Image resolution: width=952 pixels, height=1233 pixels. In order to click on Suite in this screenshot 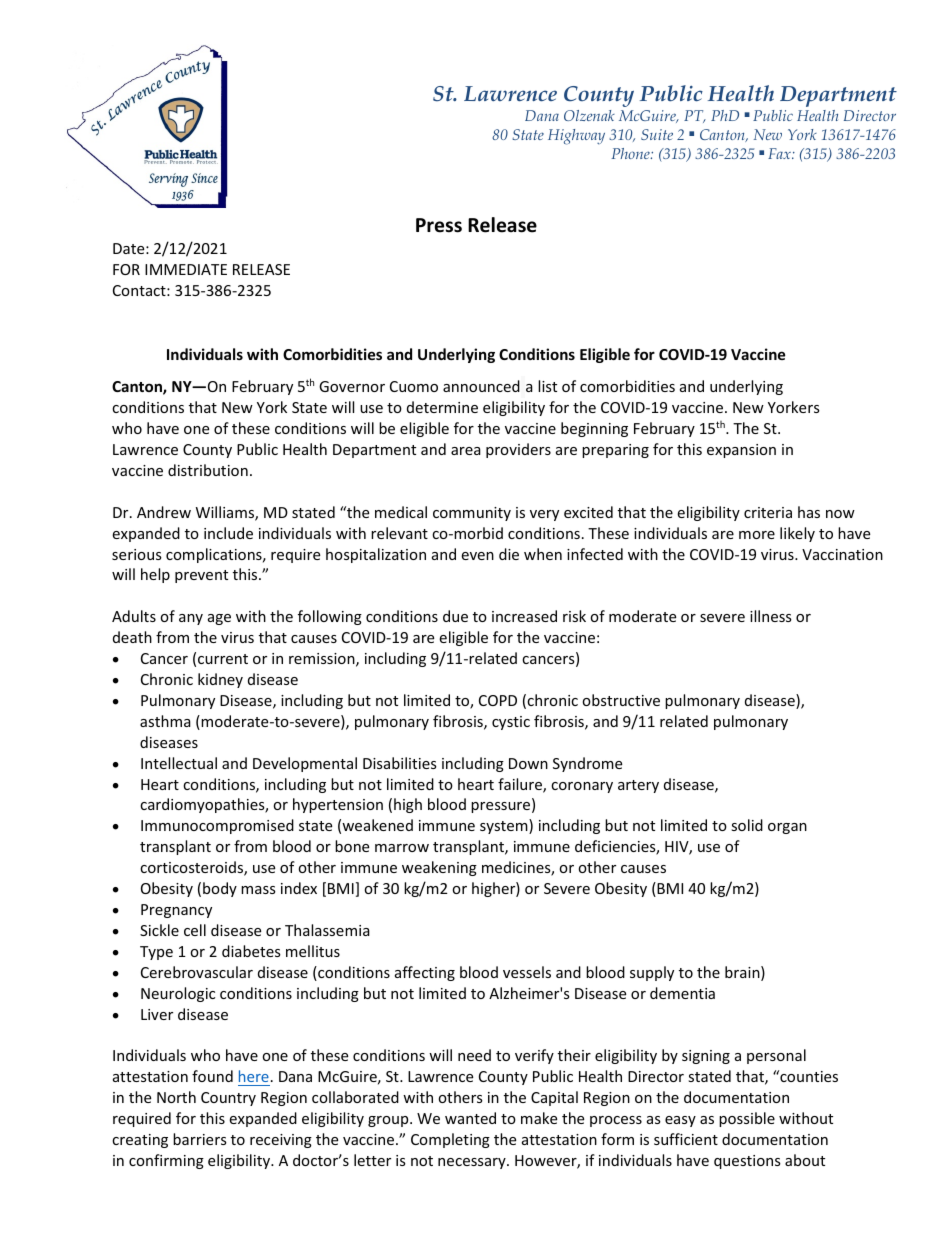, I will do `click(657, 134)`.
